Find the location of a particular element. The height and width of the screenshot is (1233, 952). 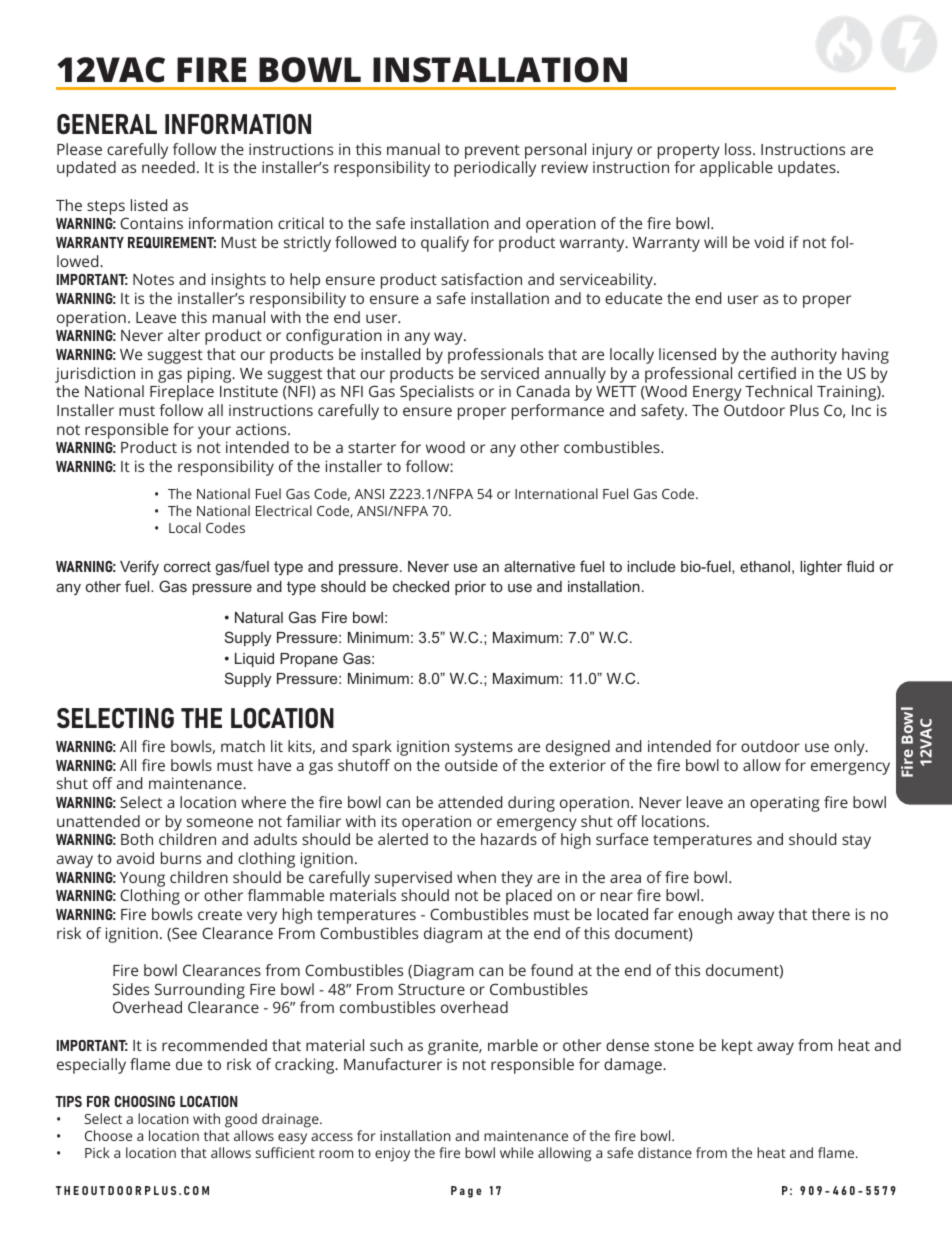

loss is located at coordinates (739, 149).
